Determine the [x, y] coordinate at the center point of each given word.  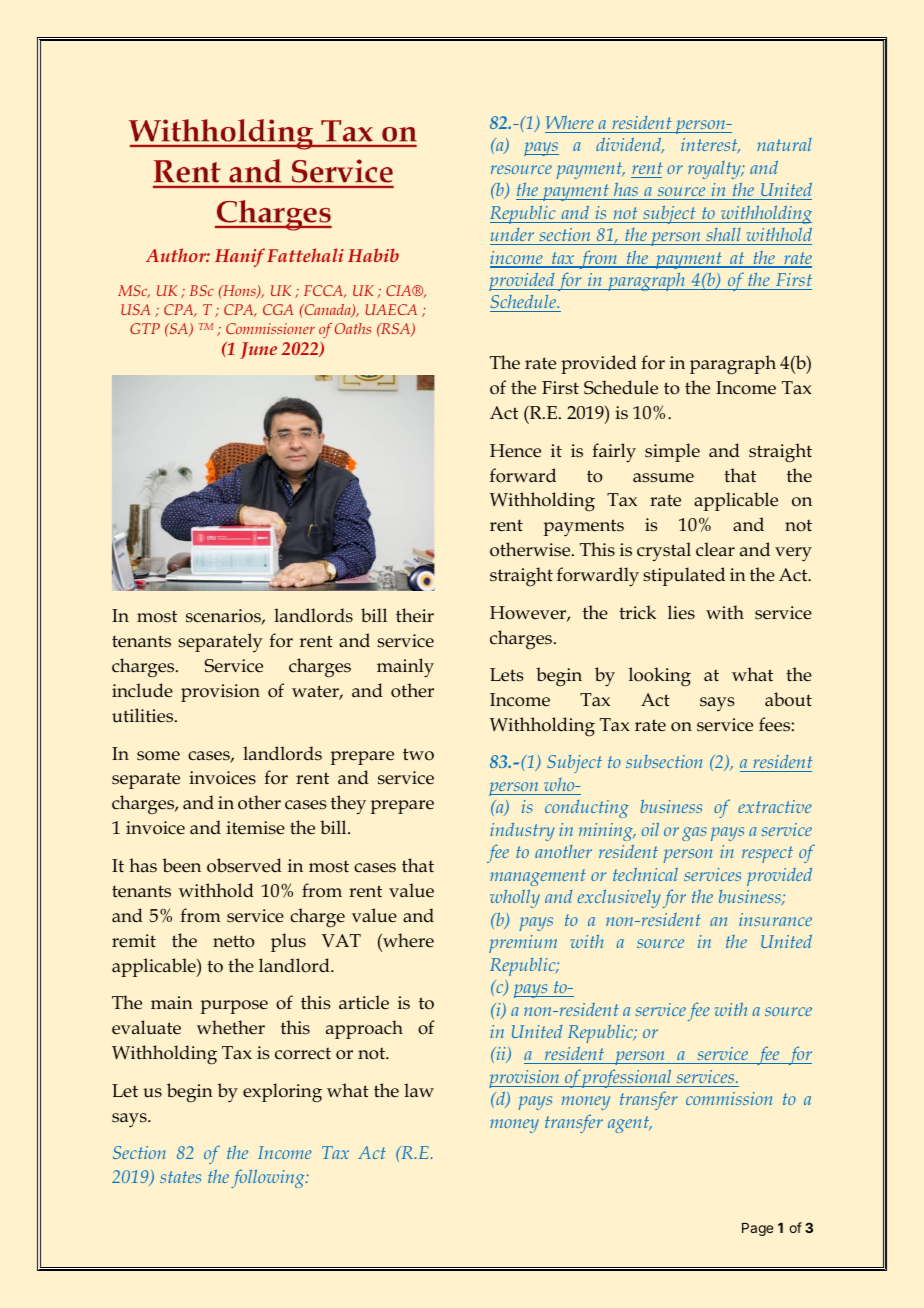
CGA [278, 309]
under [512, 234]
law [419, 1090]
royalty [715, 170]
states [180, 1177]
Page [757, 1229]
